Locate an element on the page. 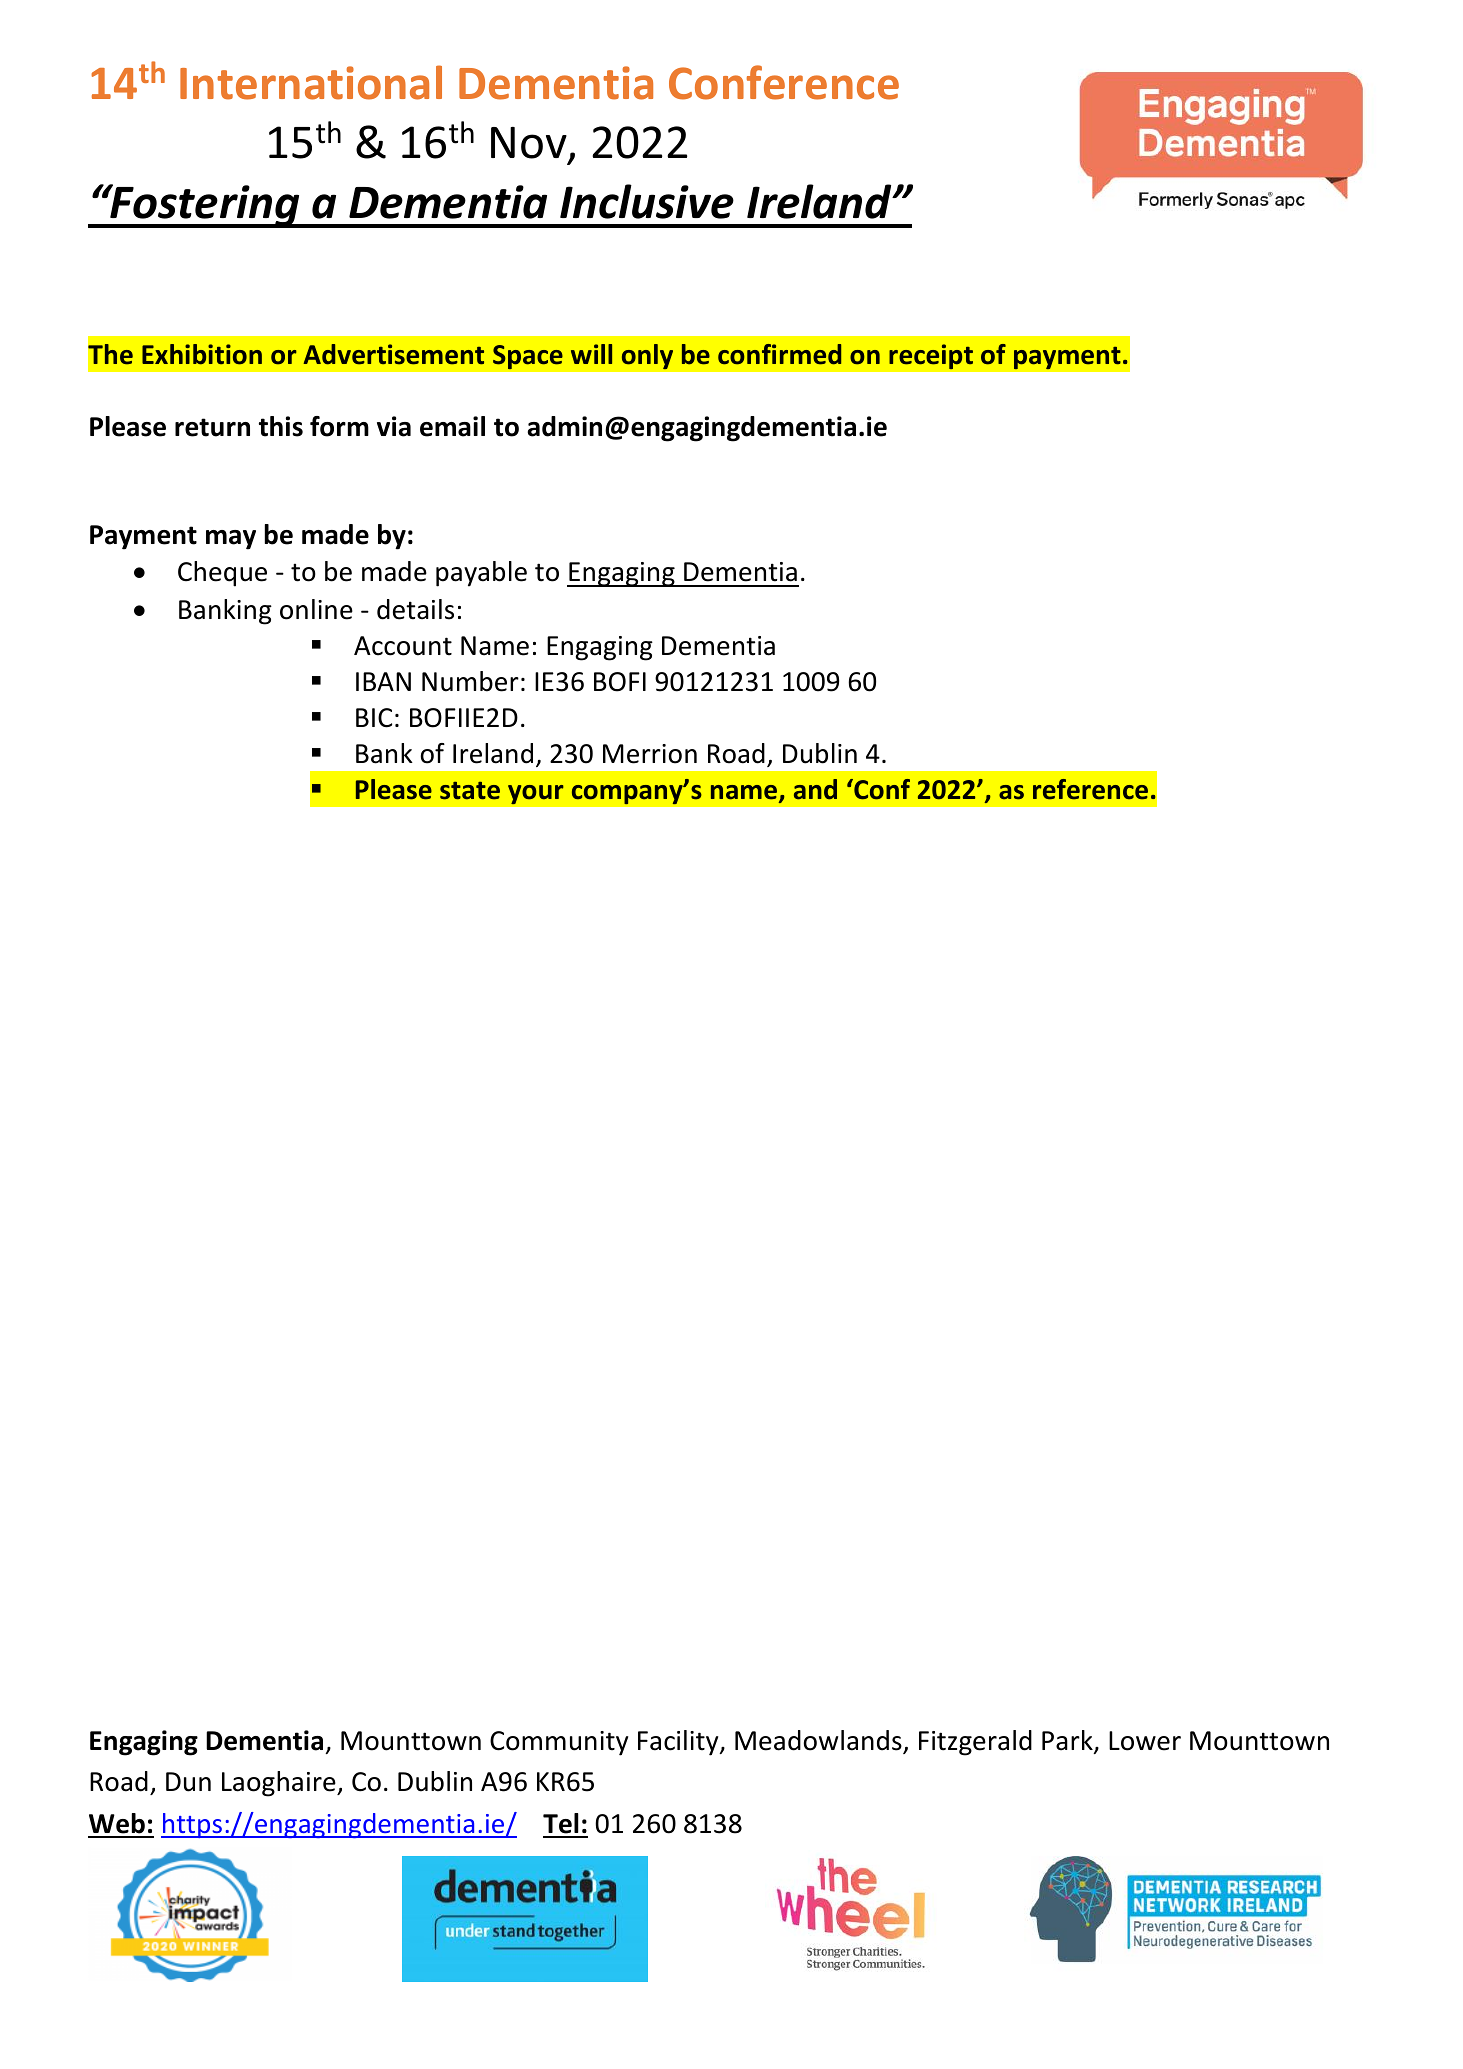 This page has height=2069, width=1463. Inclusive is located at coordinates (647, 201).
